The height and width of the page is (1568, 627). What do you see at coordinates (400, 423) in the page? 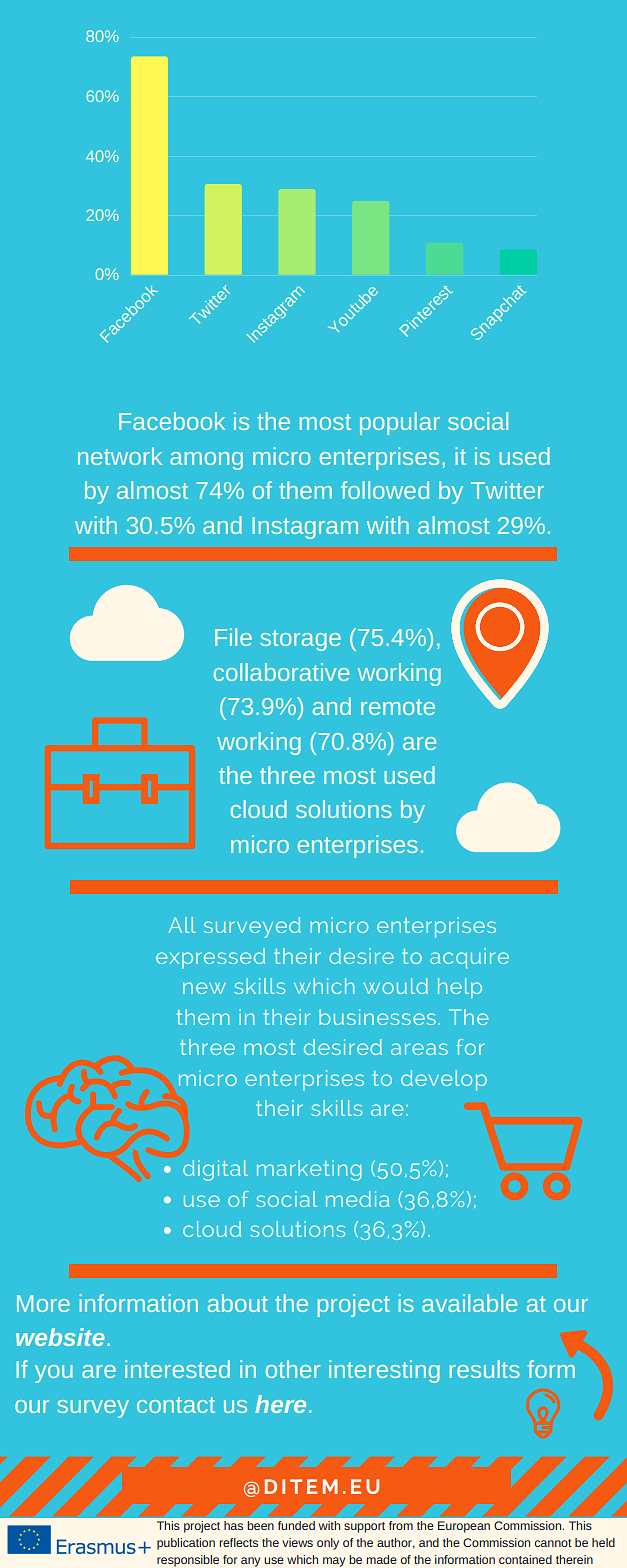
I see `popular` at bounding box center [400, 423].
